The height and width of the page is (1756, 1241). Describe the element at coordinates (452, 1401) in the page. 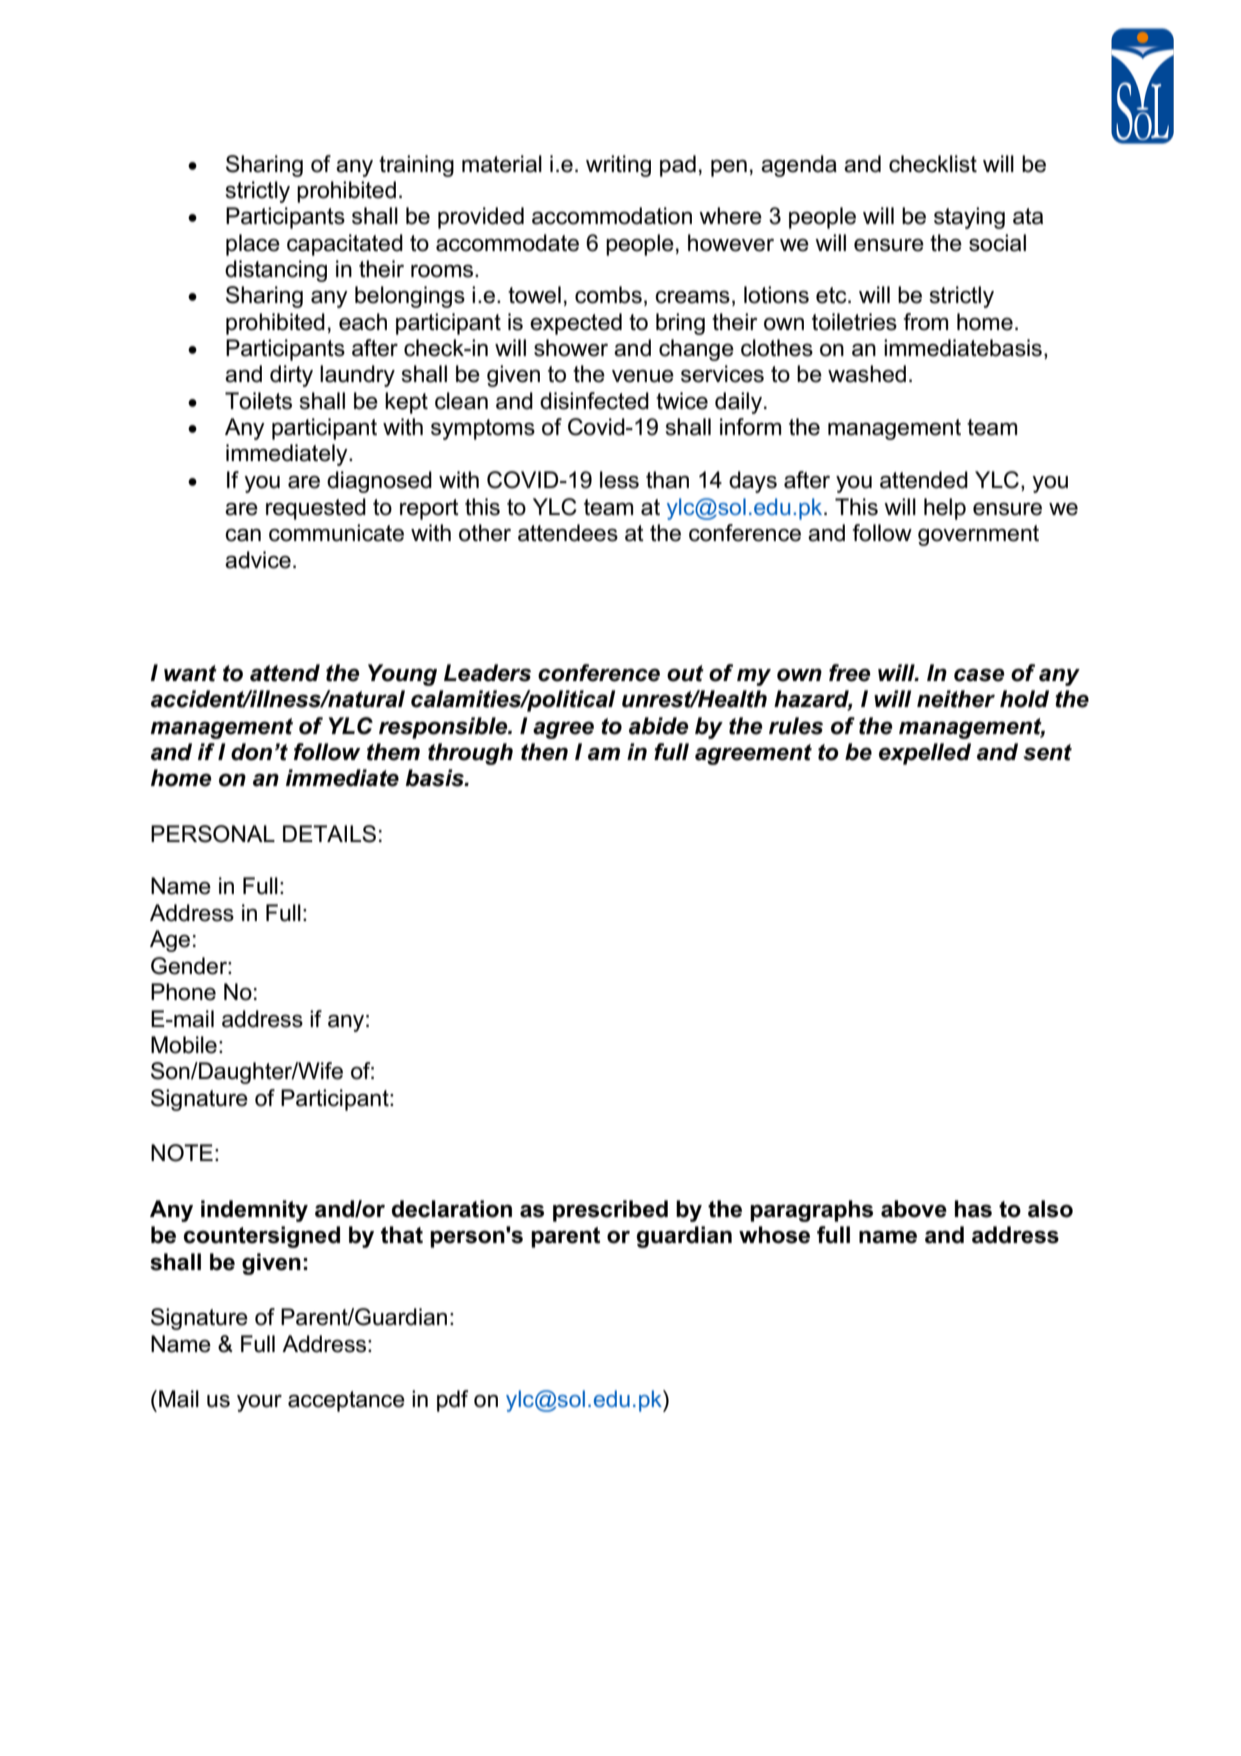

I see `pdf` at that location.
